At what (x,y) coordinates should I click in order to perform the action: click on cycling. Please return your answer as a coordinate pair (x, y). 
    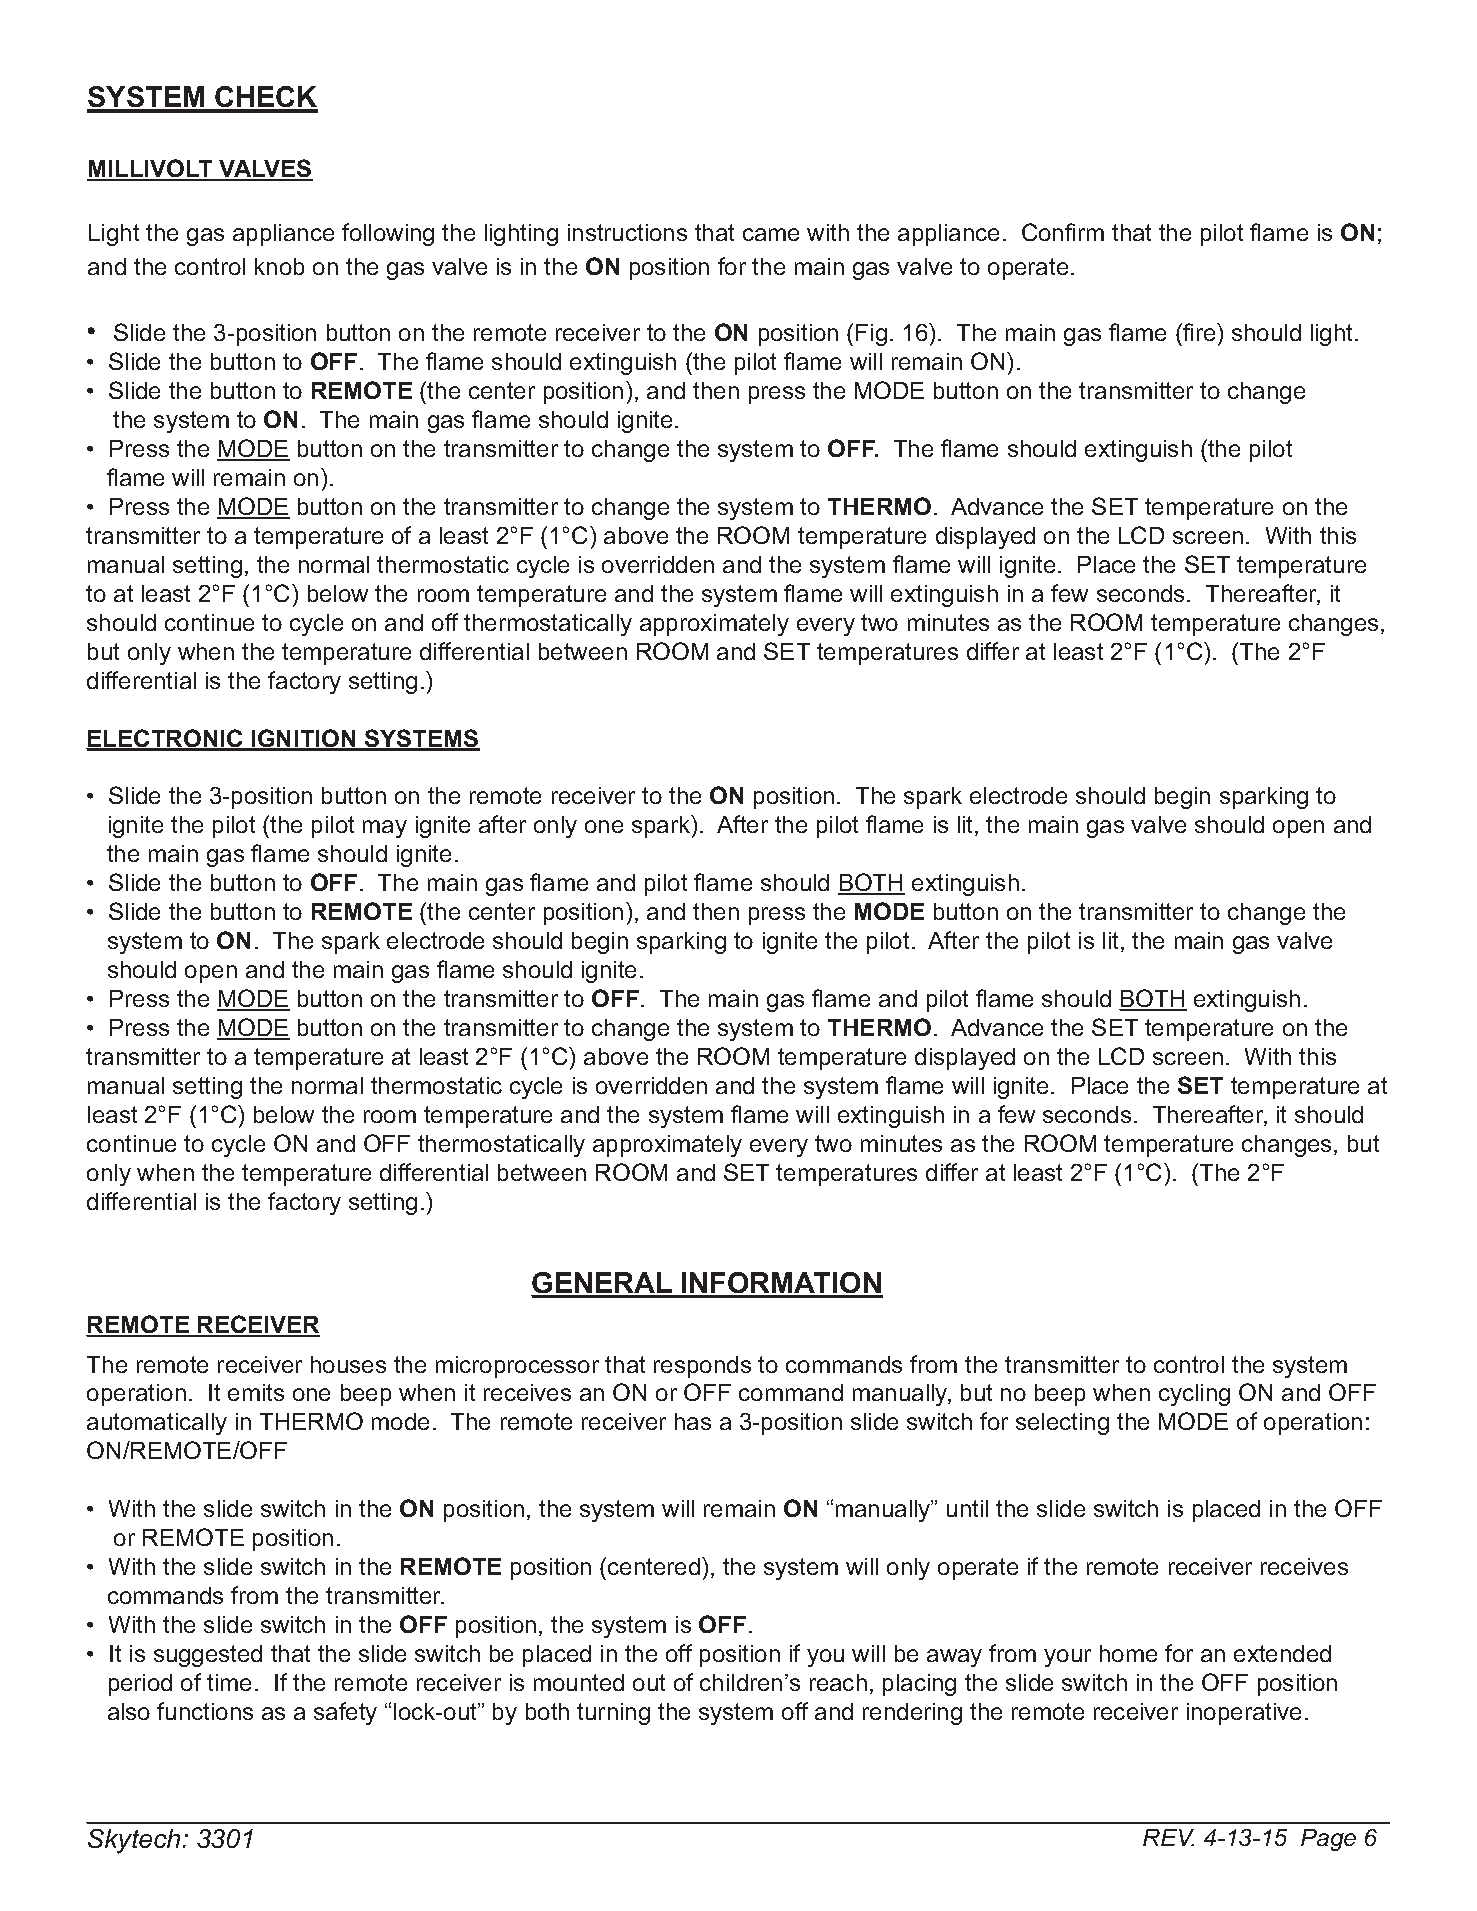
    Looking at the image, I should click on (1194, 1395).
